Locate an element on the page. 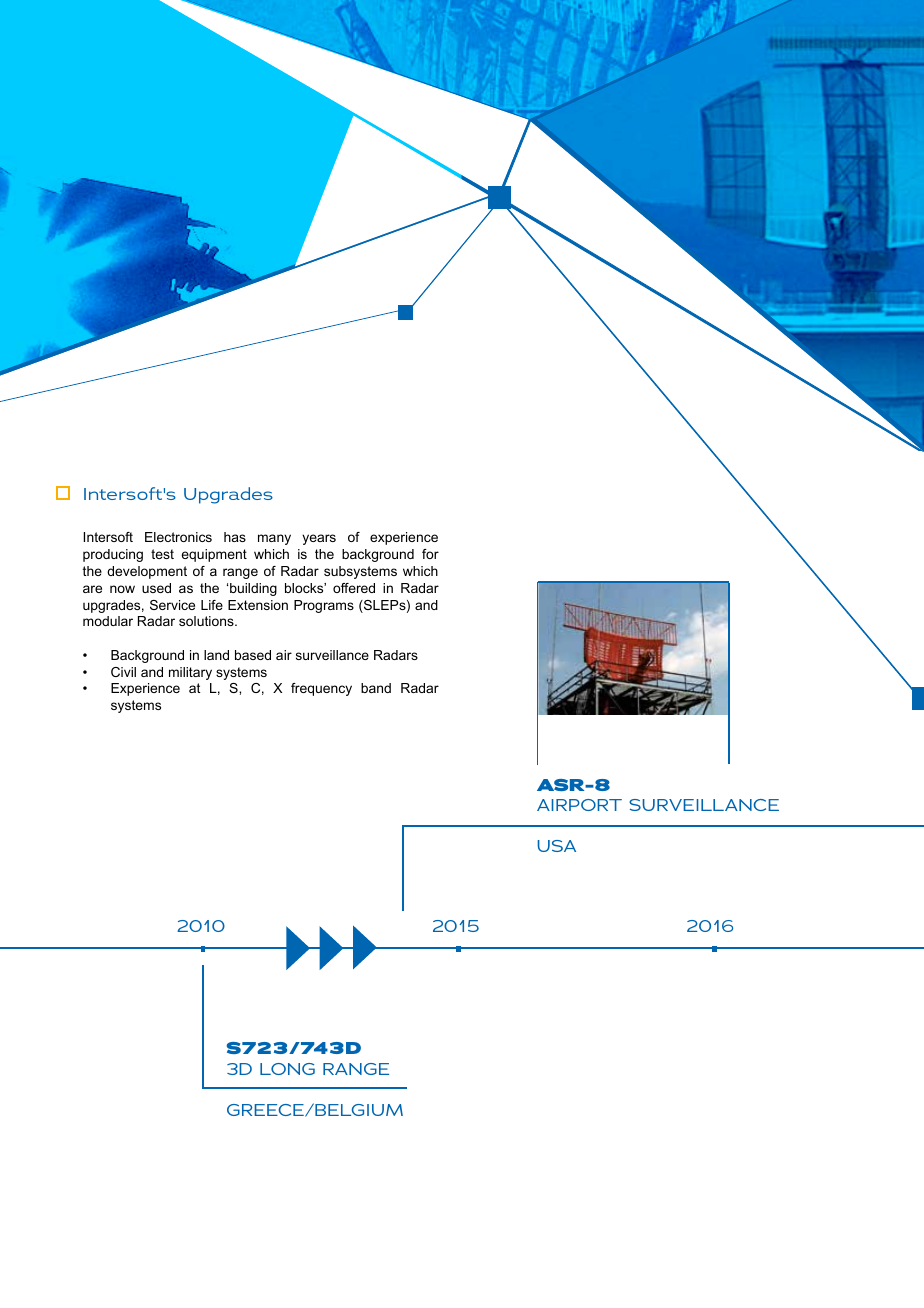 The width and height of the document is (924, 1308). years is located at coordinates (319, 539).
